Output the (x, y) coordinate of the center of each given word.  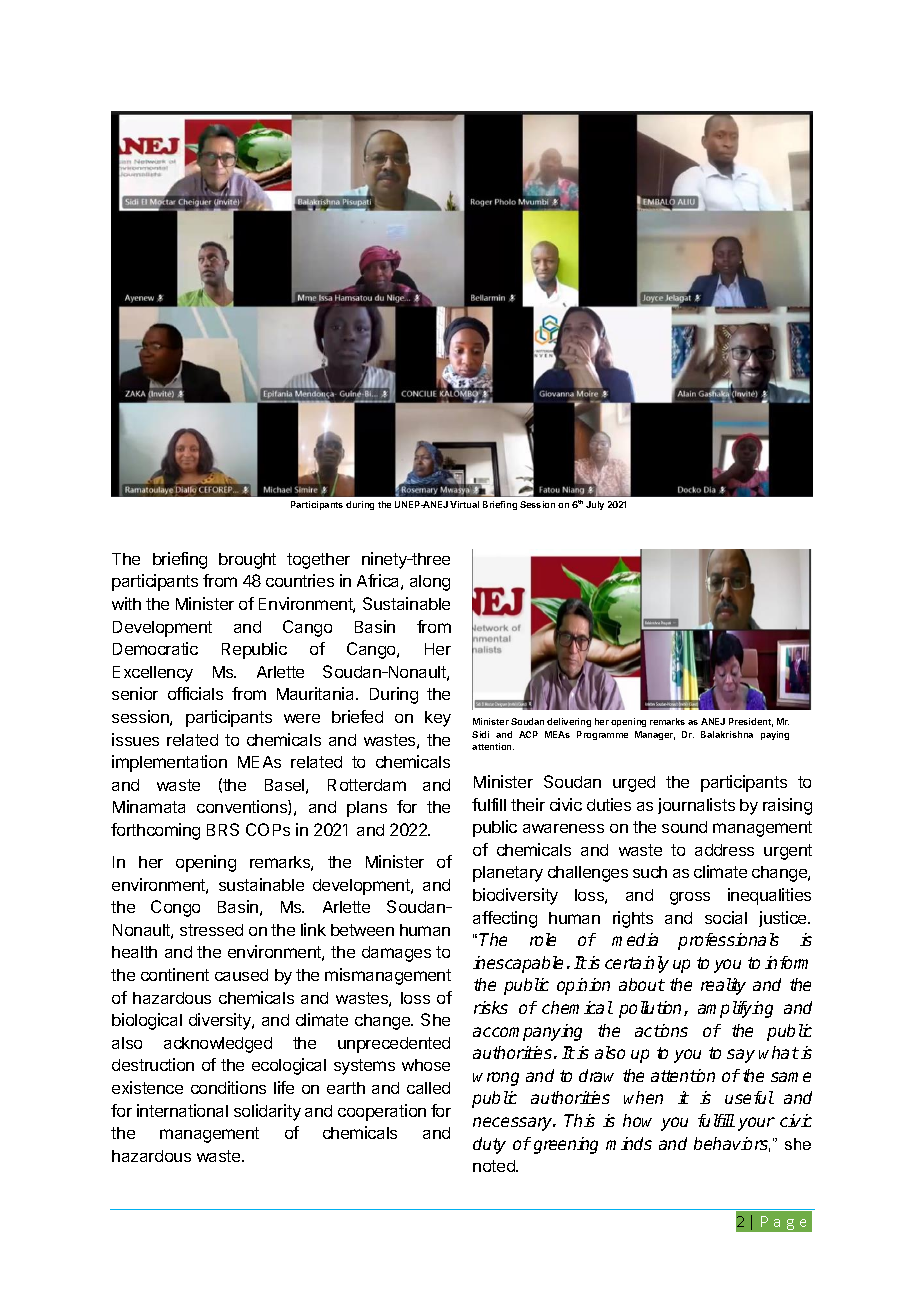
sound (684, 827)
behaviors (732, 1144)
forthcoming (155, 831)
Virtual (464, 504)
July (595, 505)
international (182, 1110)
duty (489, 1145)
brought (247, 561)
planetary (508, 874)
